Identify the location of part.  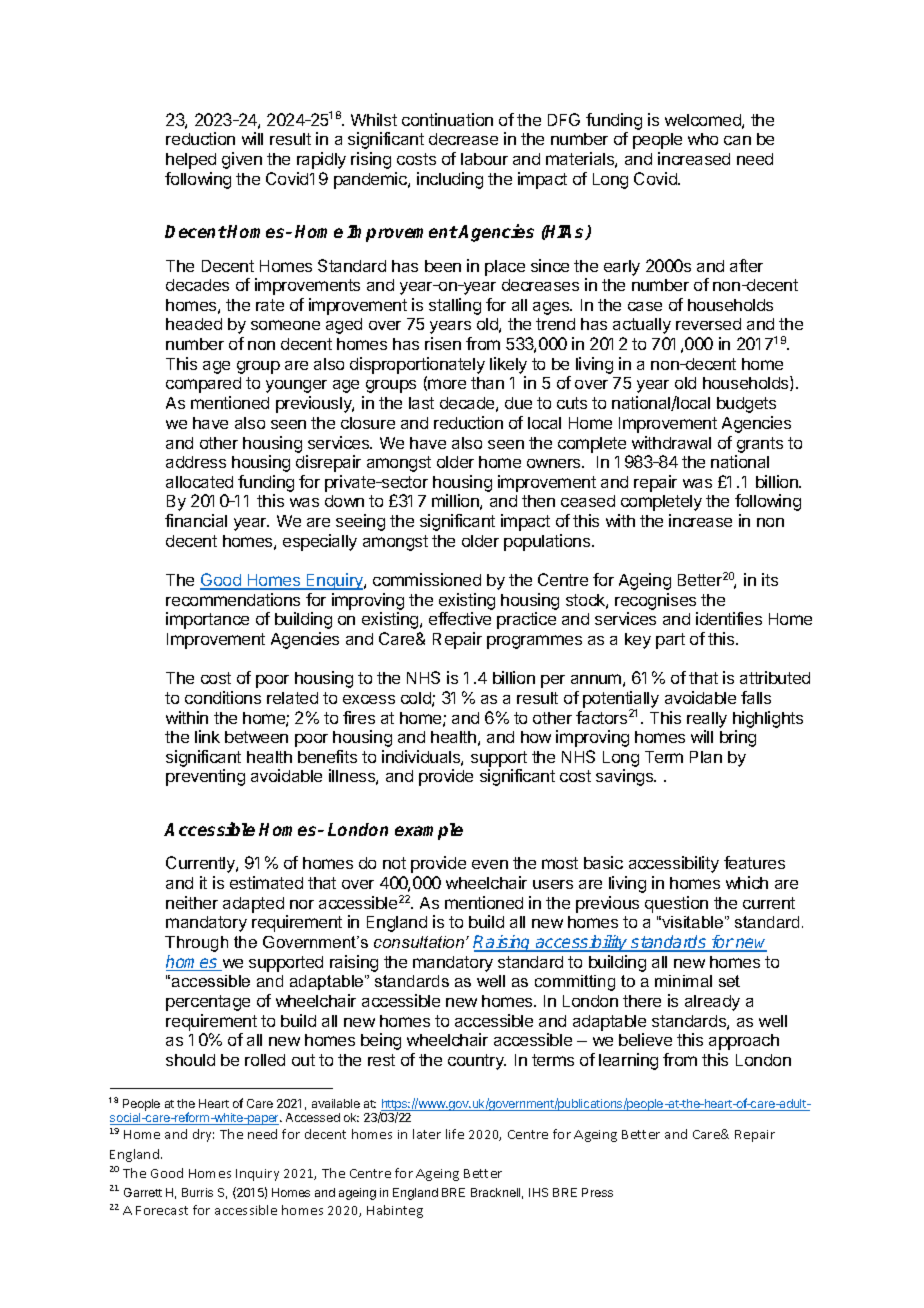
(670, 641).
